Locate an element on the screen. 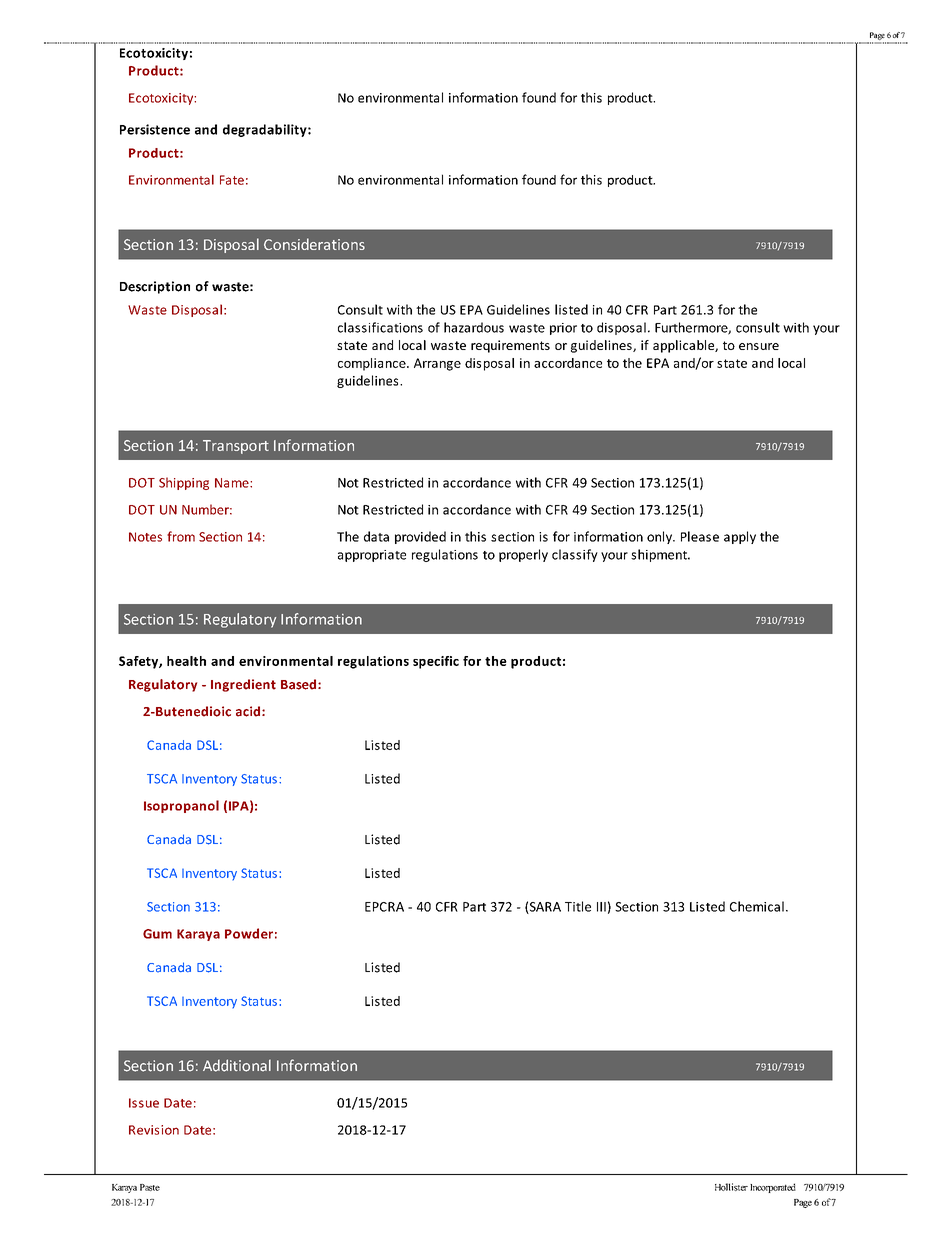 Image resolution: width=952 pixels, height=1233 pixels. Revision is located at coordinates (154, 1130).
